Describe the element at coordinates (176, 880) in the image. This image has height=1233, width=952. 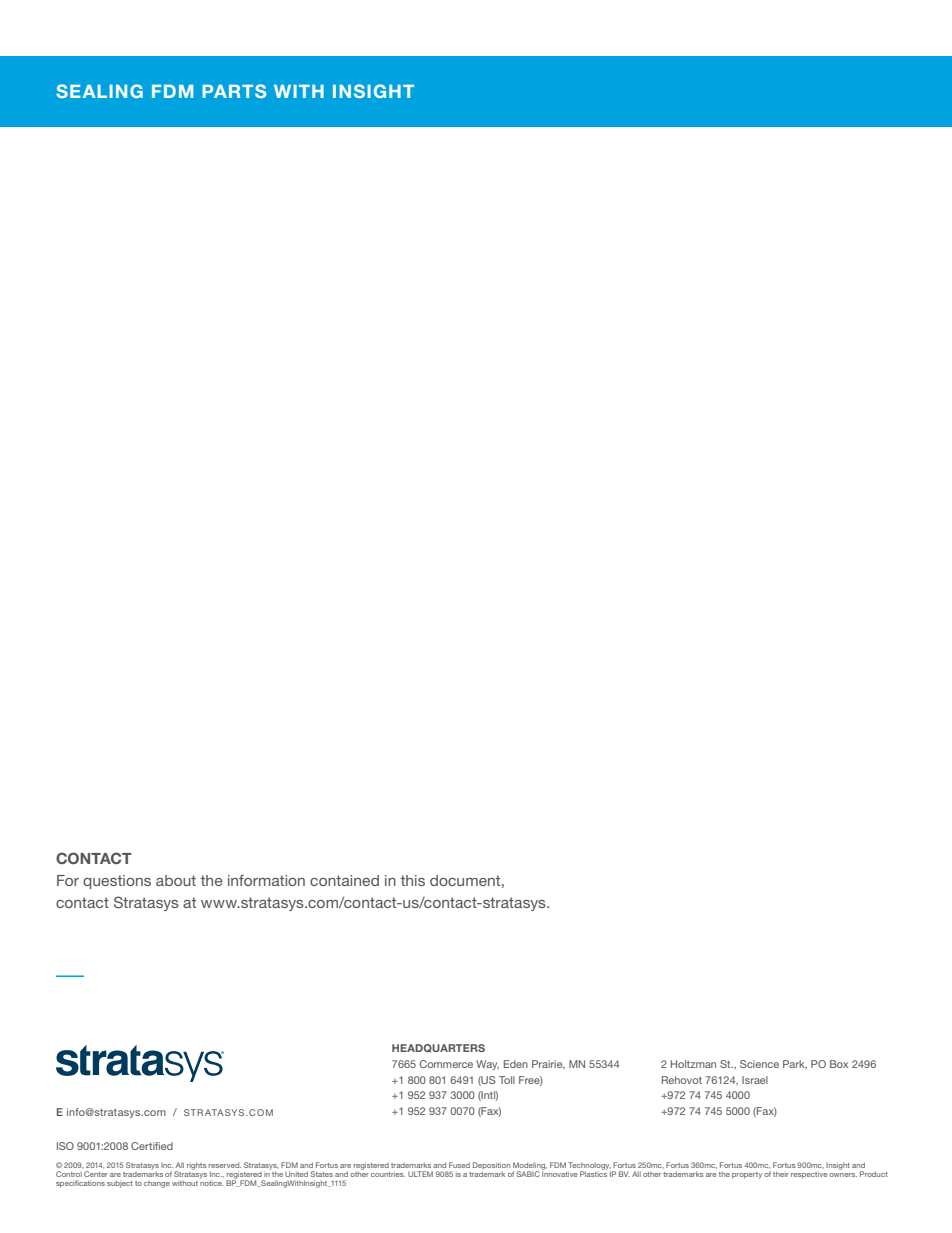
I see `about` at that location.
